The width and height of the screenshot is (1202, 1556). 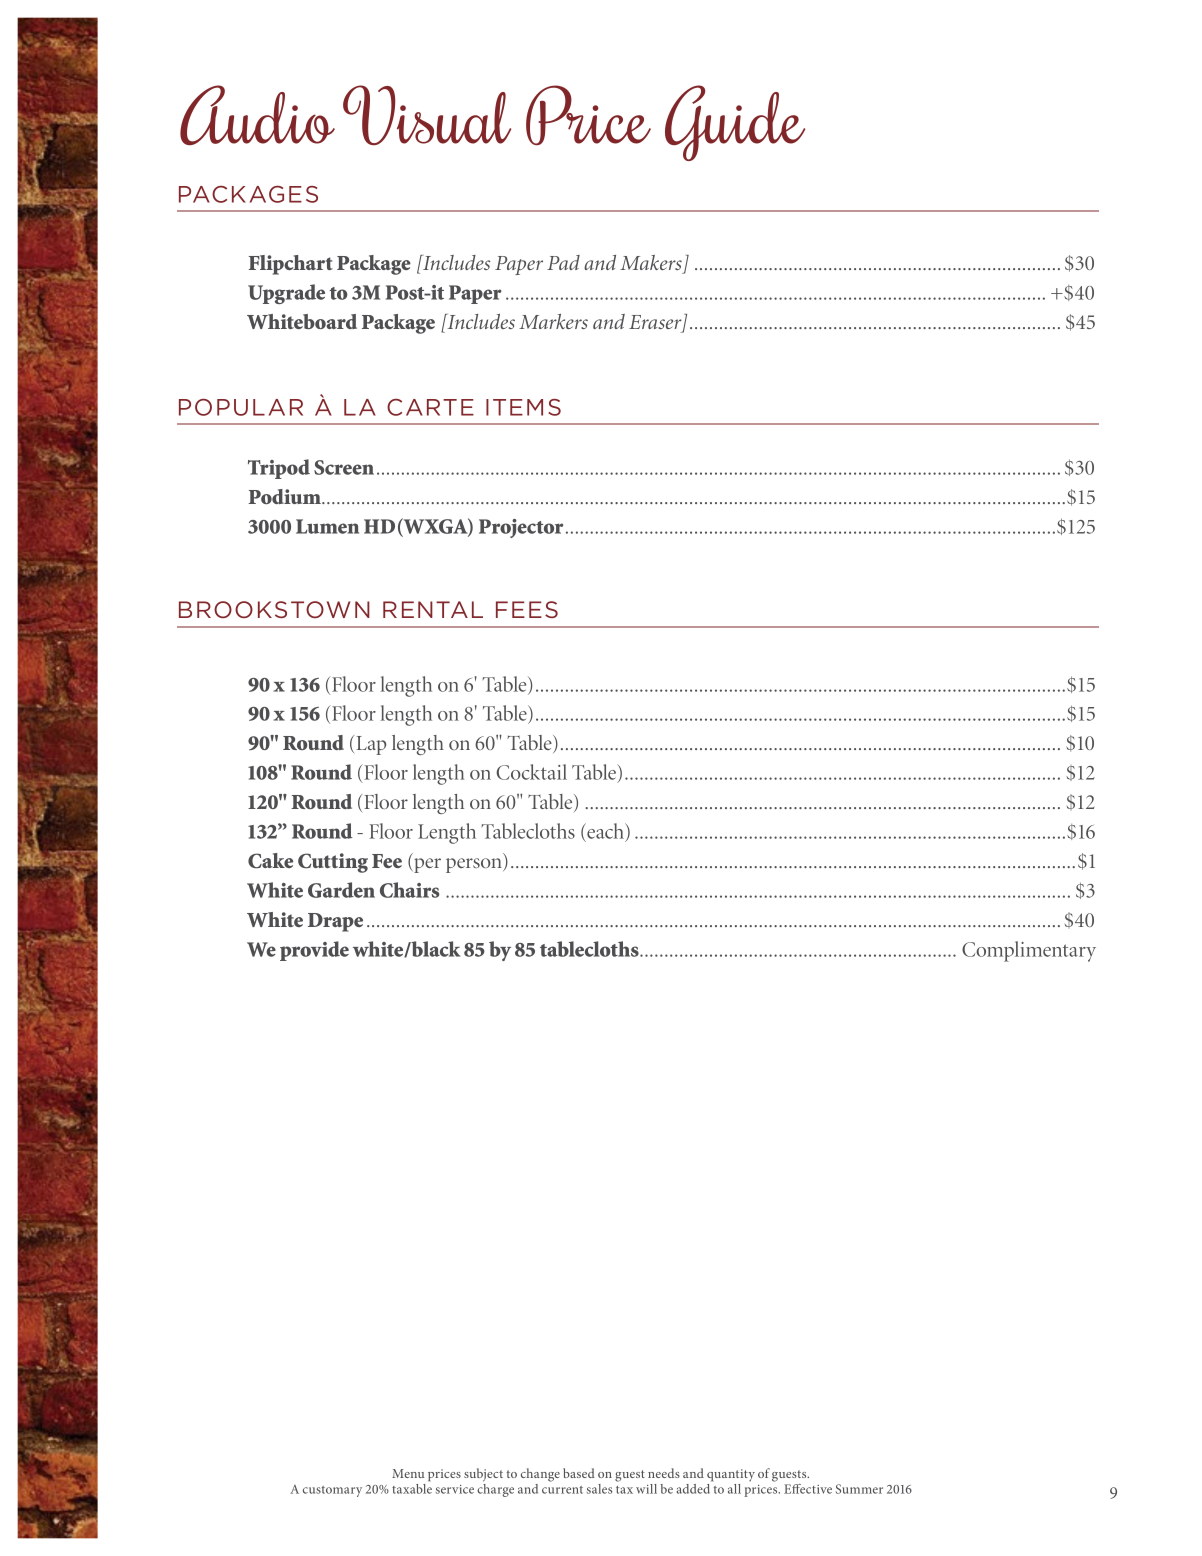 What do you see at coordinates (553, 321) in the screenshot?
I see `Markers` at bounding box center [553, 321].
